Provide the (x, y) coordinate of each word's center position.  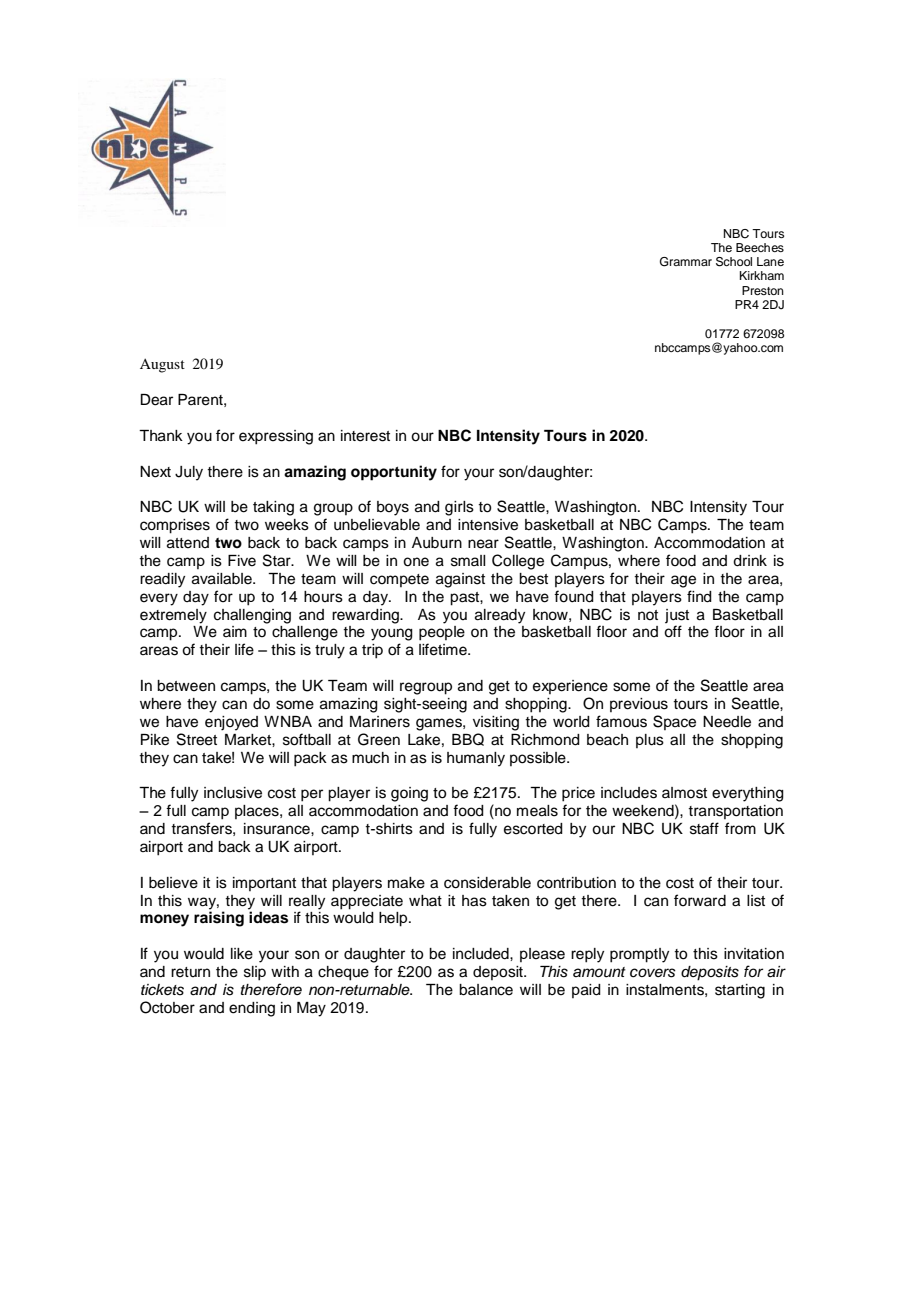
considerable (487, 883)
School (734, 262)
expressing (276, 437)
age (683, 581)
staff (704, 828)
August (162, 365)
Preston (763, 290)
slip (255, 973)
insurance (278, 829)
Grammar (686, 262)
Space (674, 722)
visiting (496, 723)
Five (242, 561)
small (468, 561)
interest (365, 436)
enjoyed (231, 723)
